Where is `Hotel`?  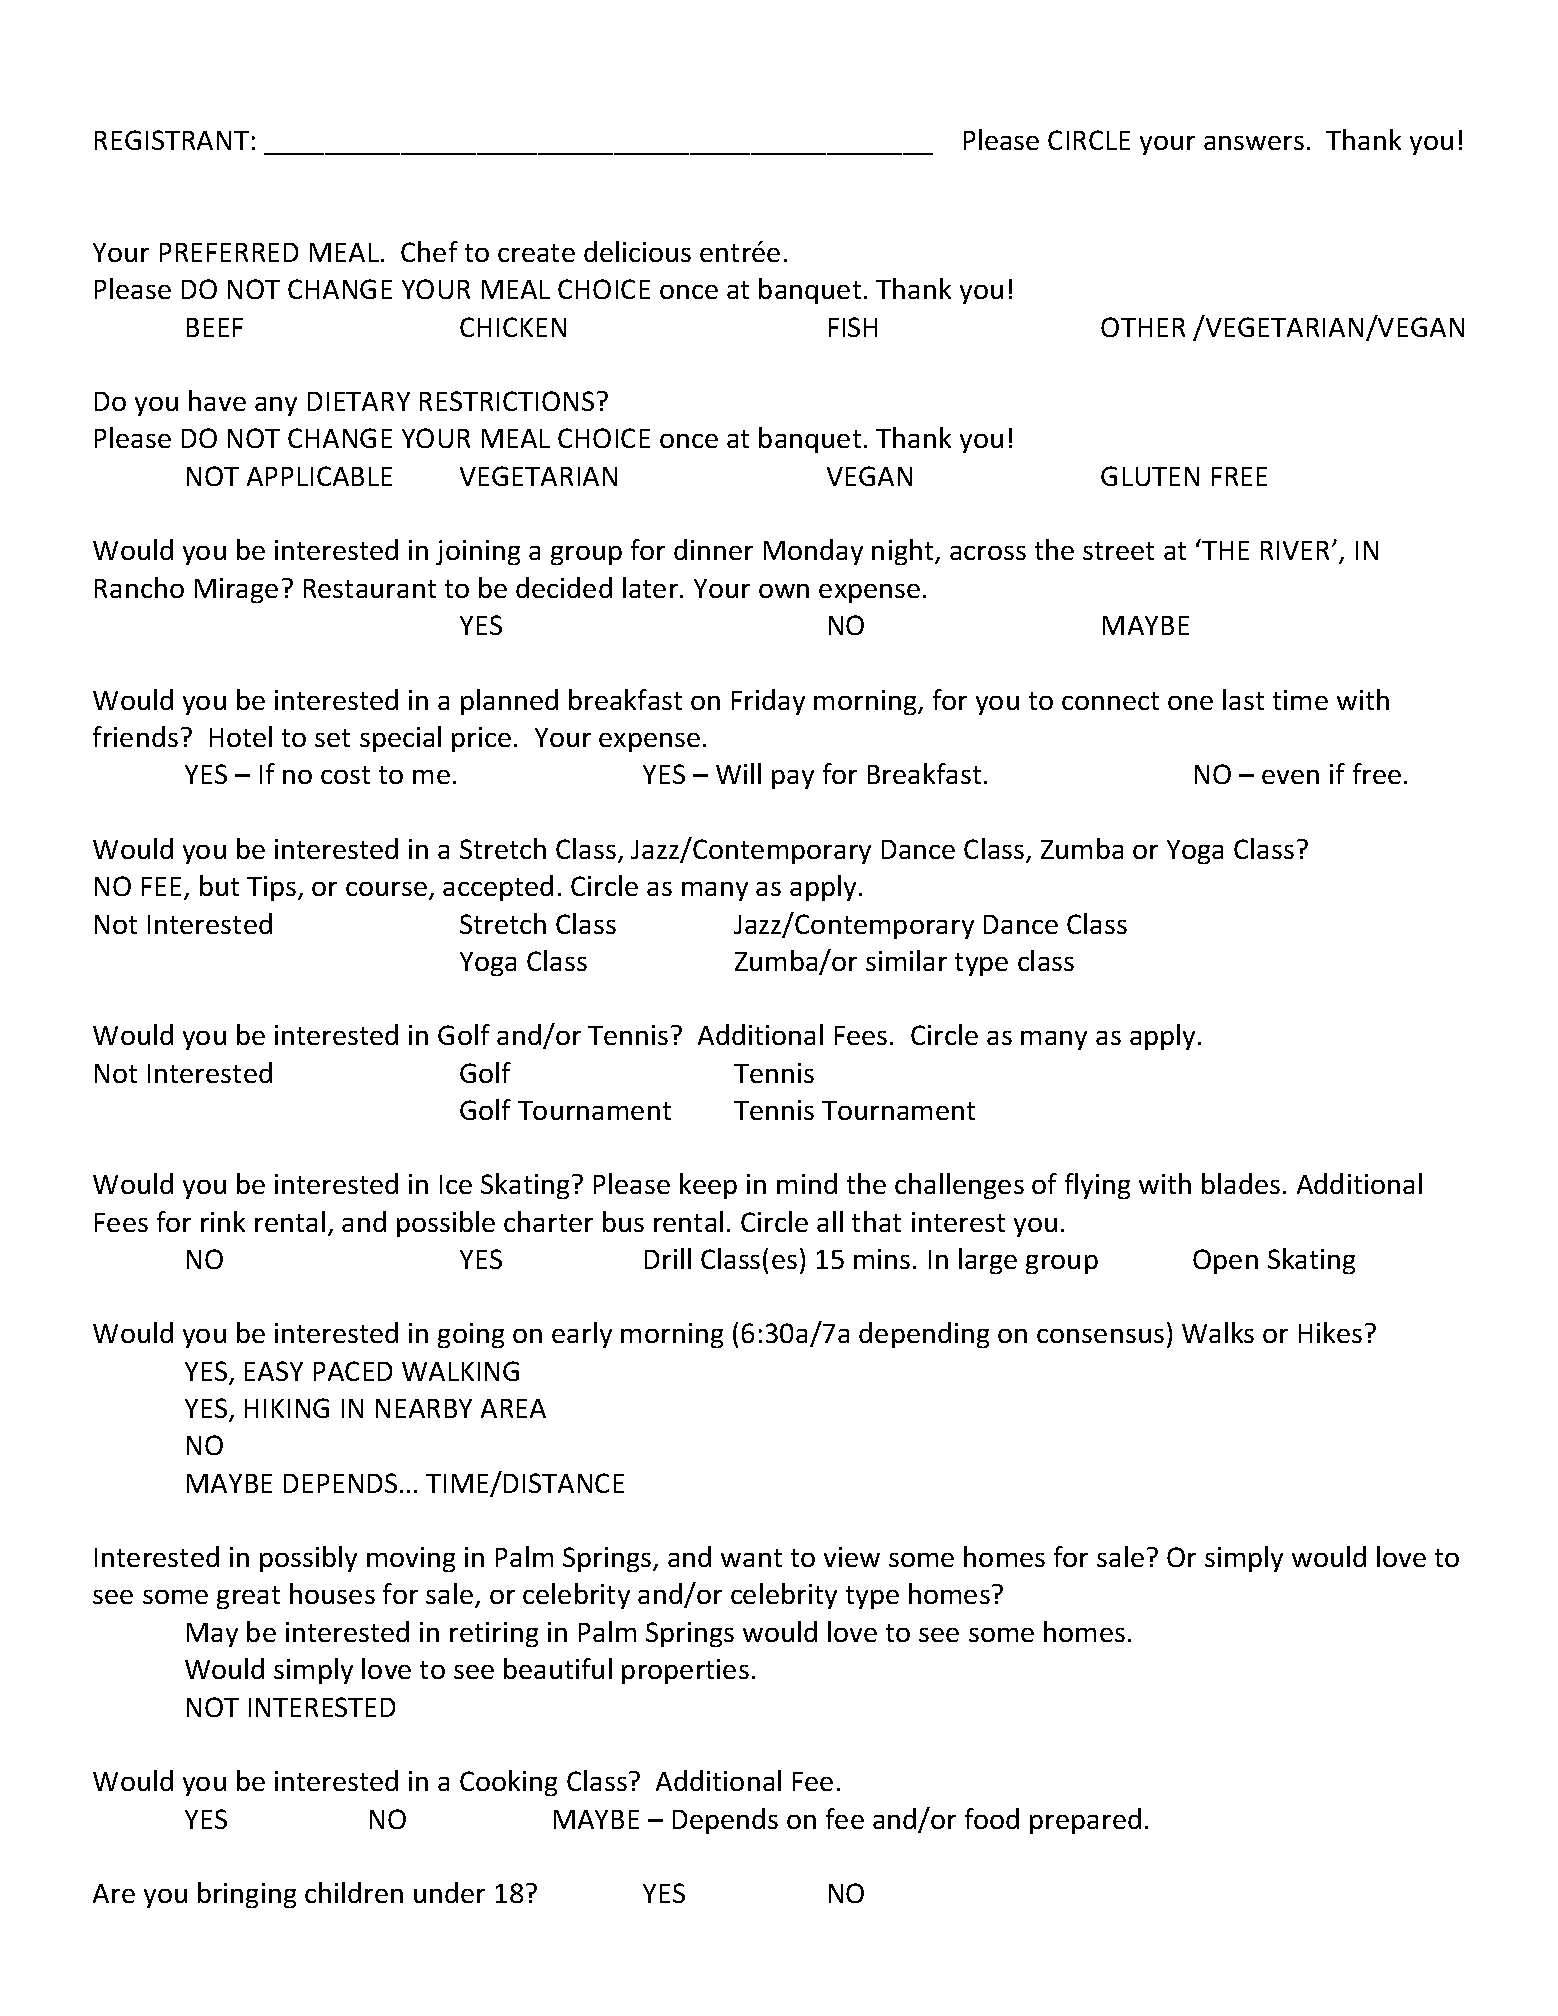
Hotel is located at coordinates (241, 736).
